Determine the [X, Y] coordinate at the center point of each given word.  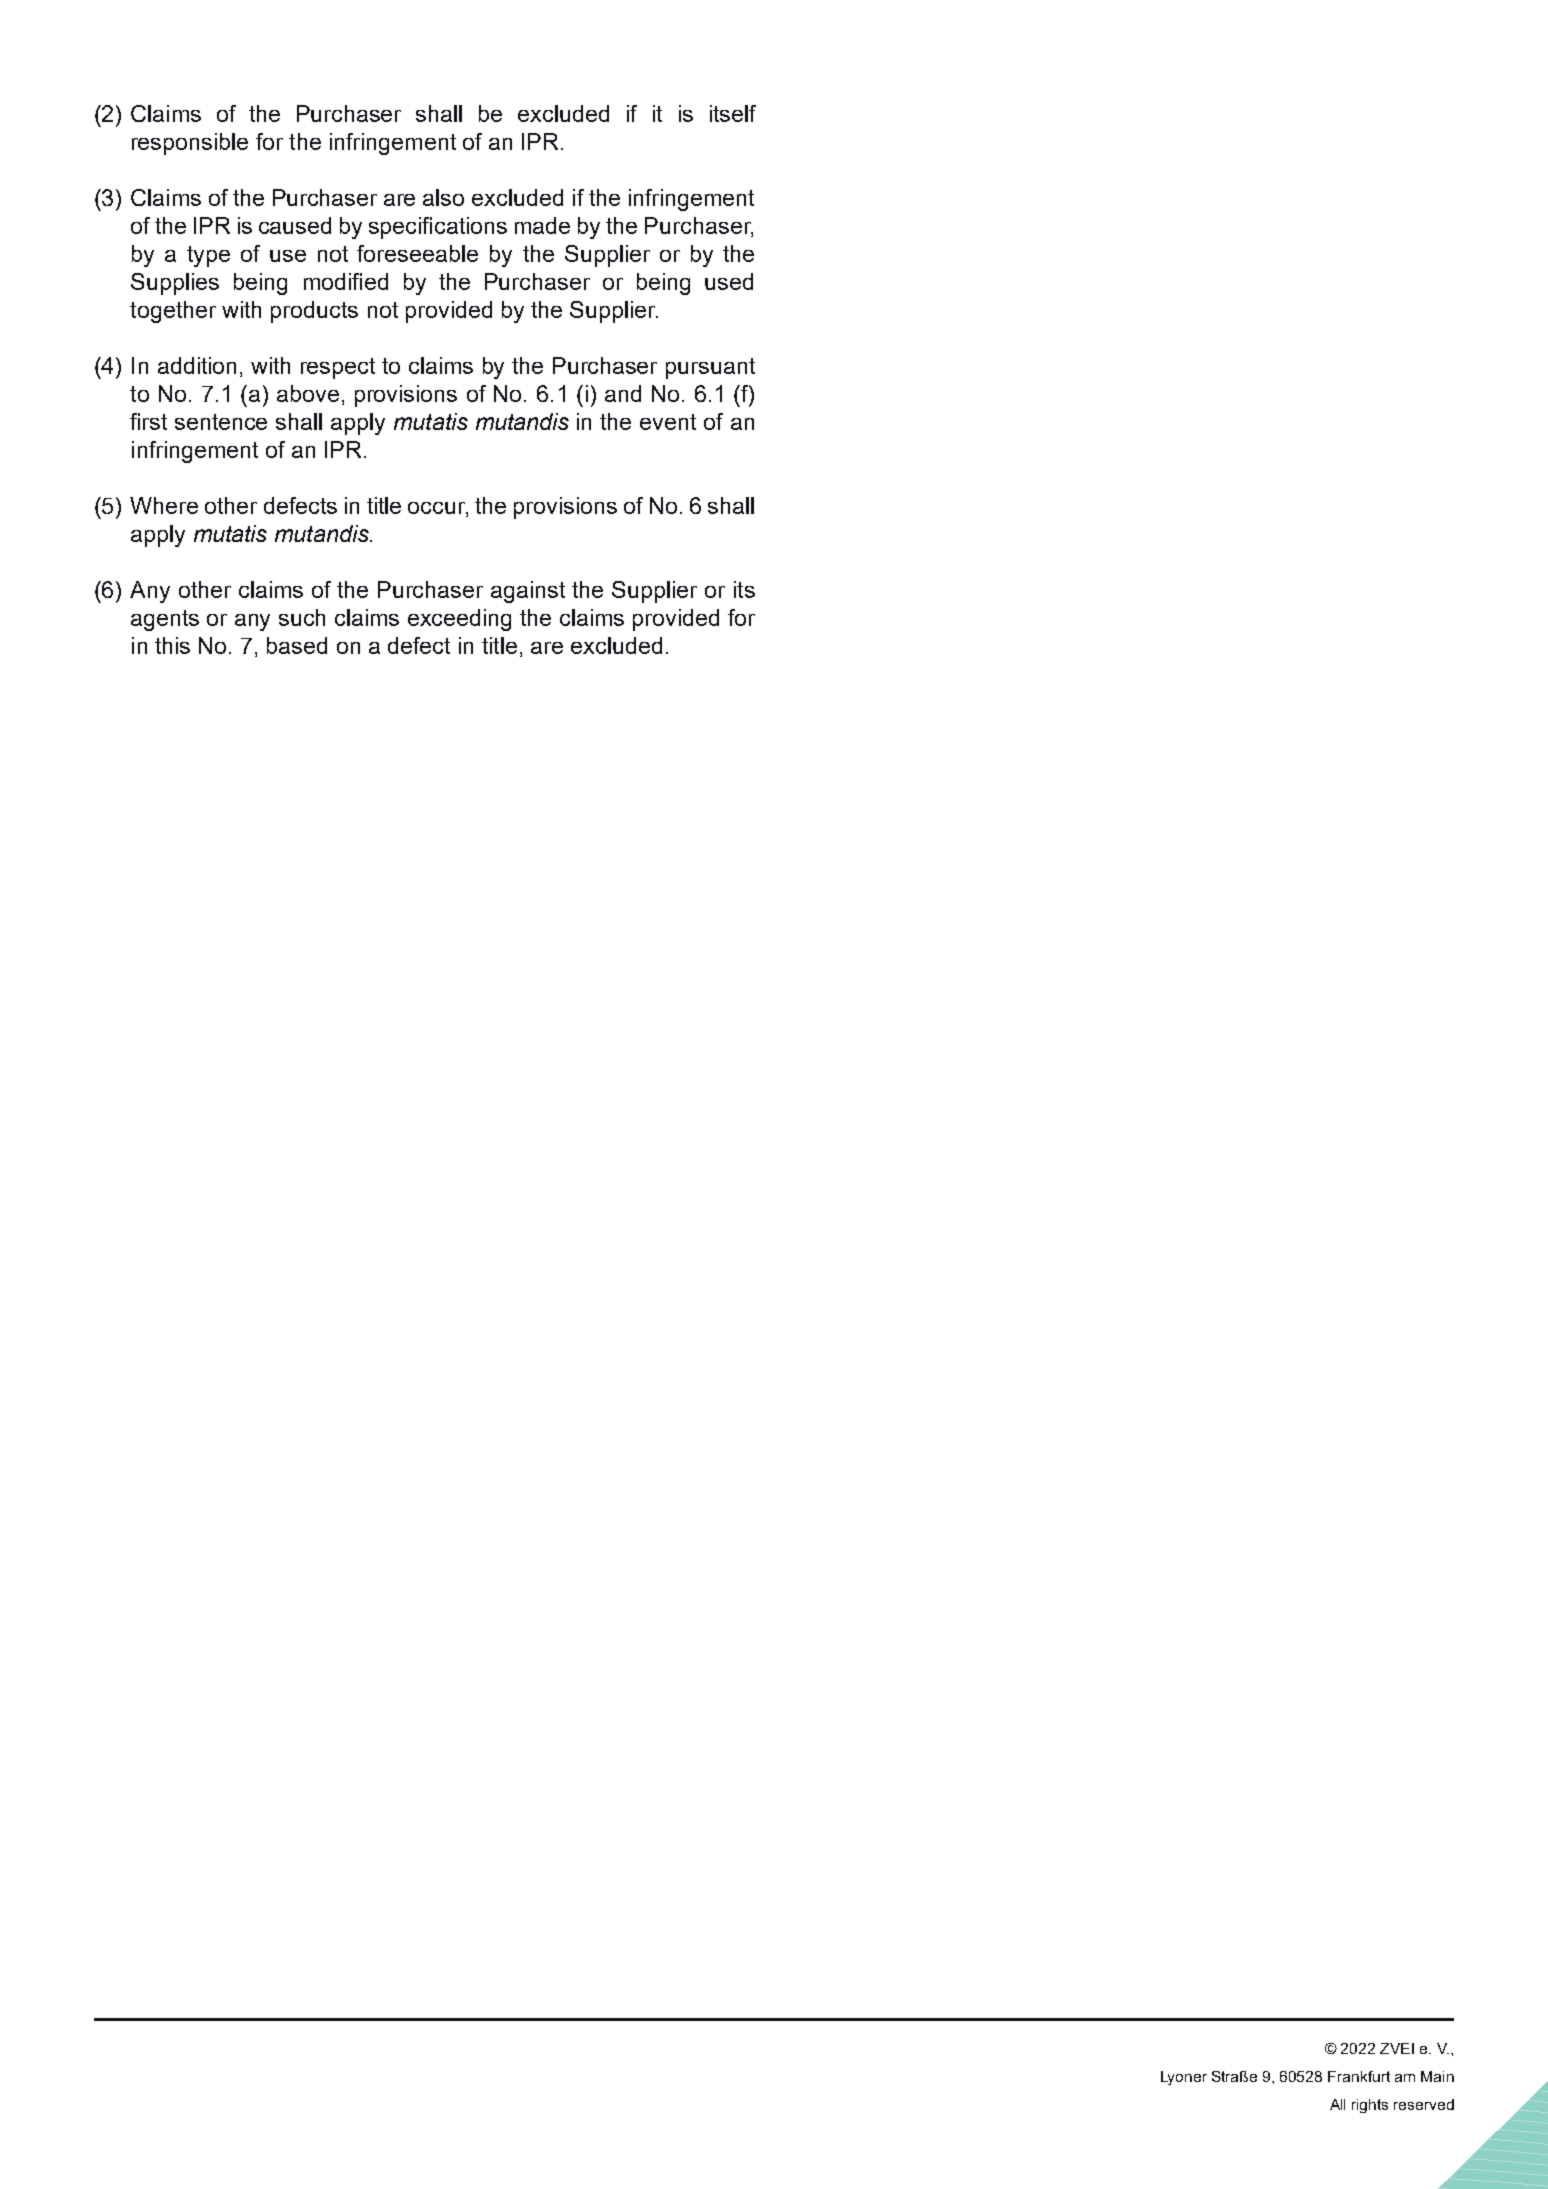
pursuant [710, 368]
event [668, 422]
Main [1437, 2076]
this [172, 645]
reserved [1424, 2104]
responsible [190, 144]
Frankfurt [1359, 2076]
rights [1370, 2106]
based [297, 645]
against [528, 592]
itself [733, 113]
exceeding [459, 620]
